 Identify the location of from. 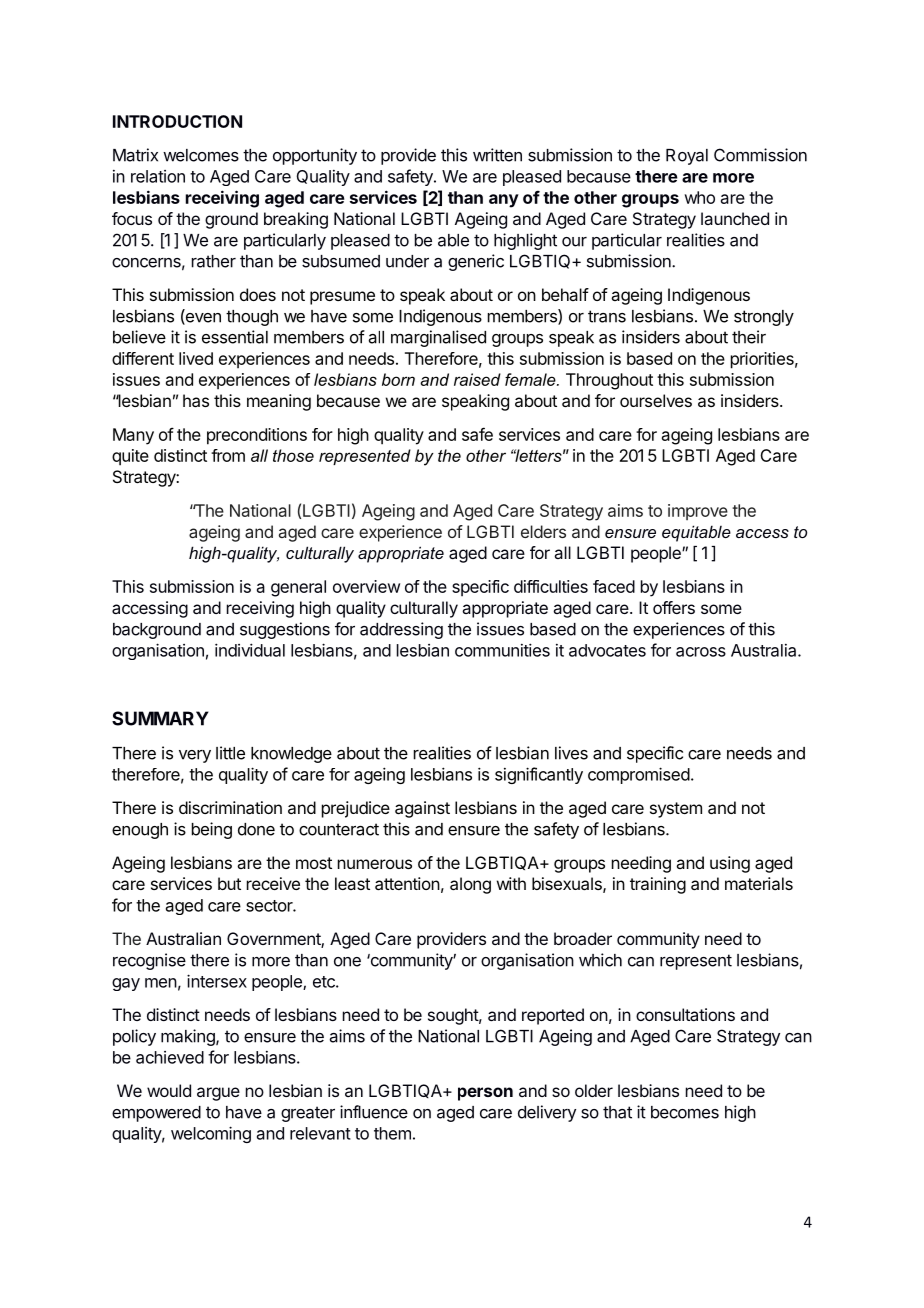
(228, 455).
